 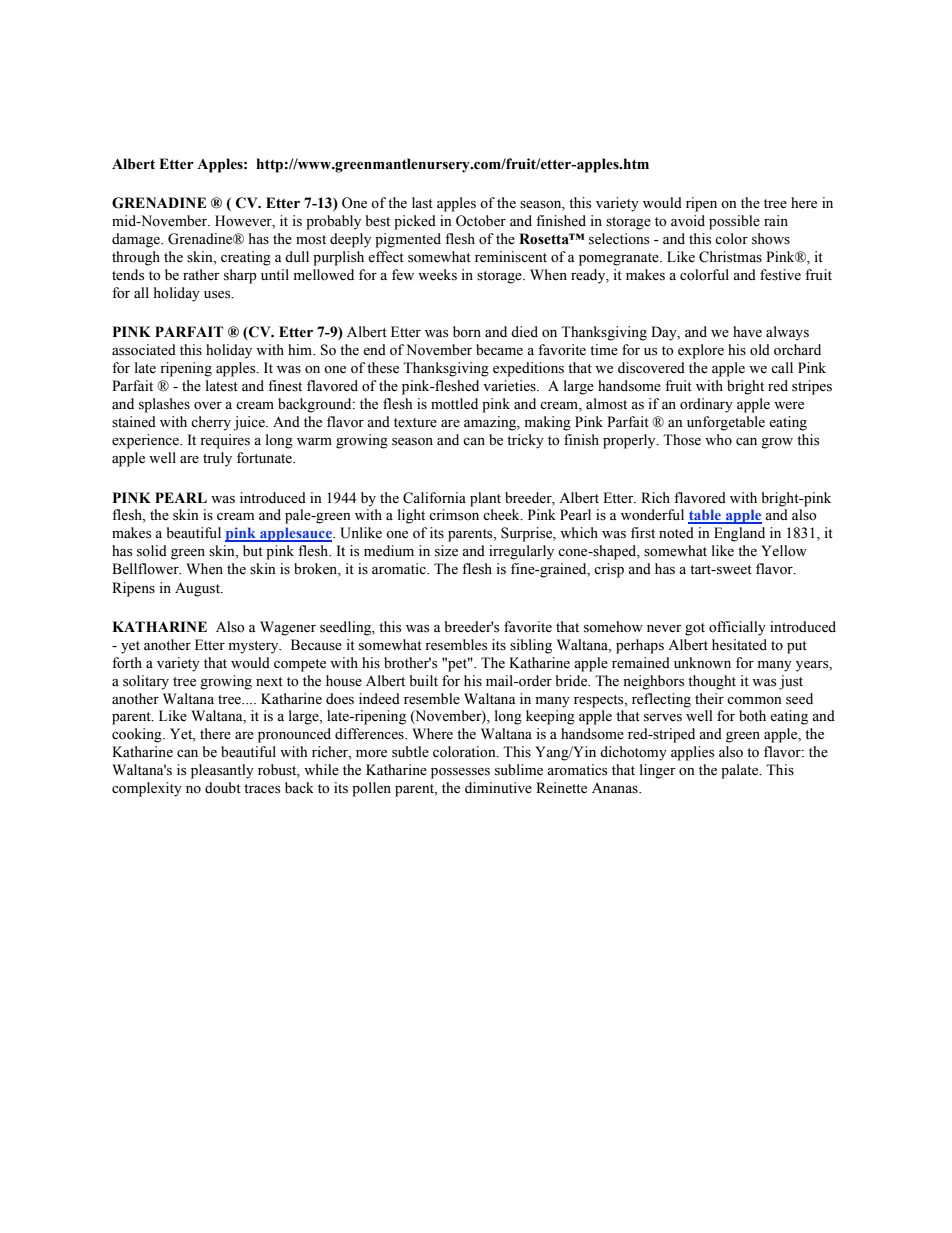 What do you see at coordinates (144, 350) in the screenshot?
I see `associated` at bounding box center [144, 350].
